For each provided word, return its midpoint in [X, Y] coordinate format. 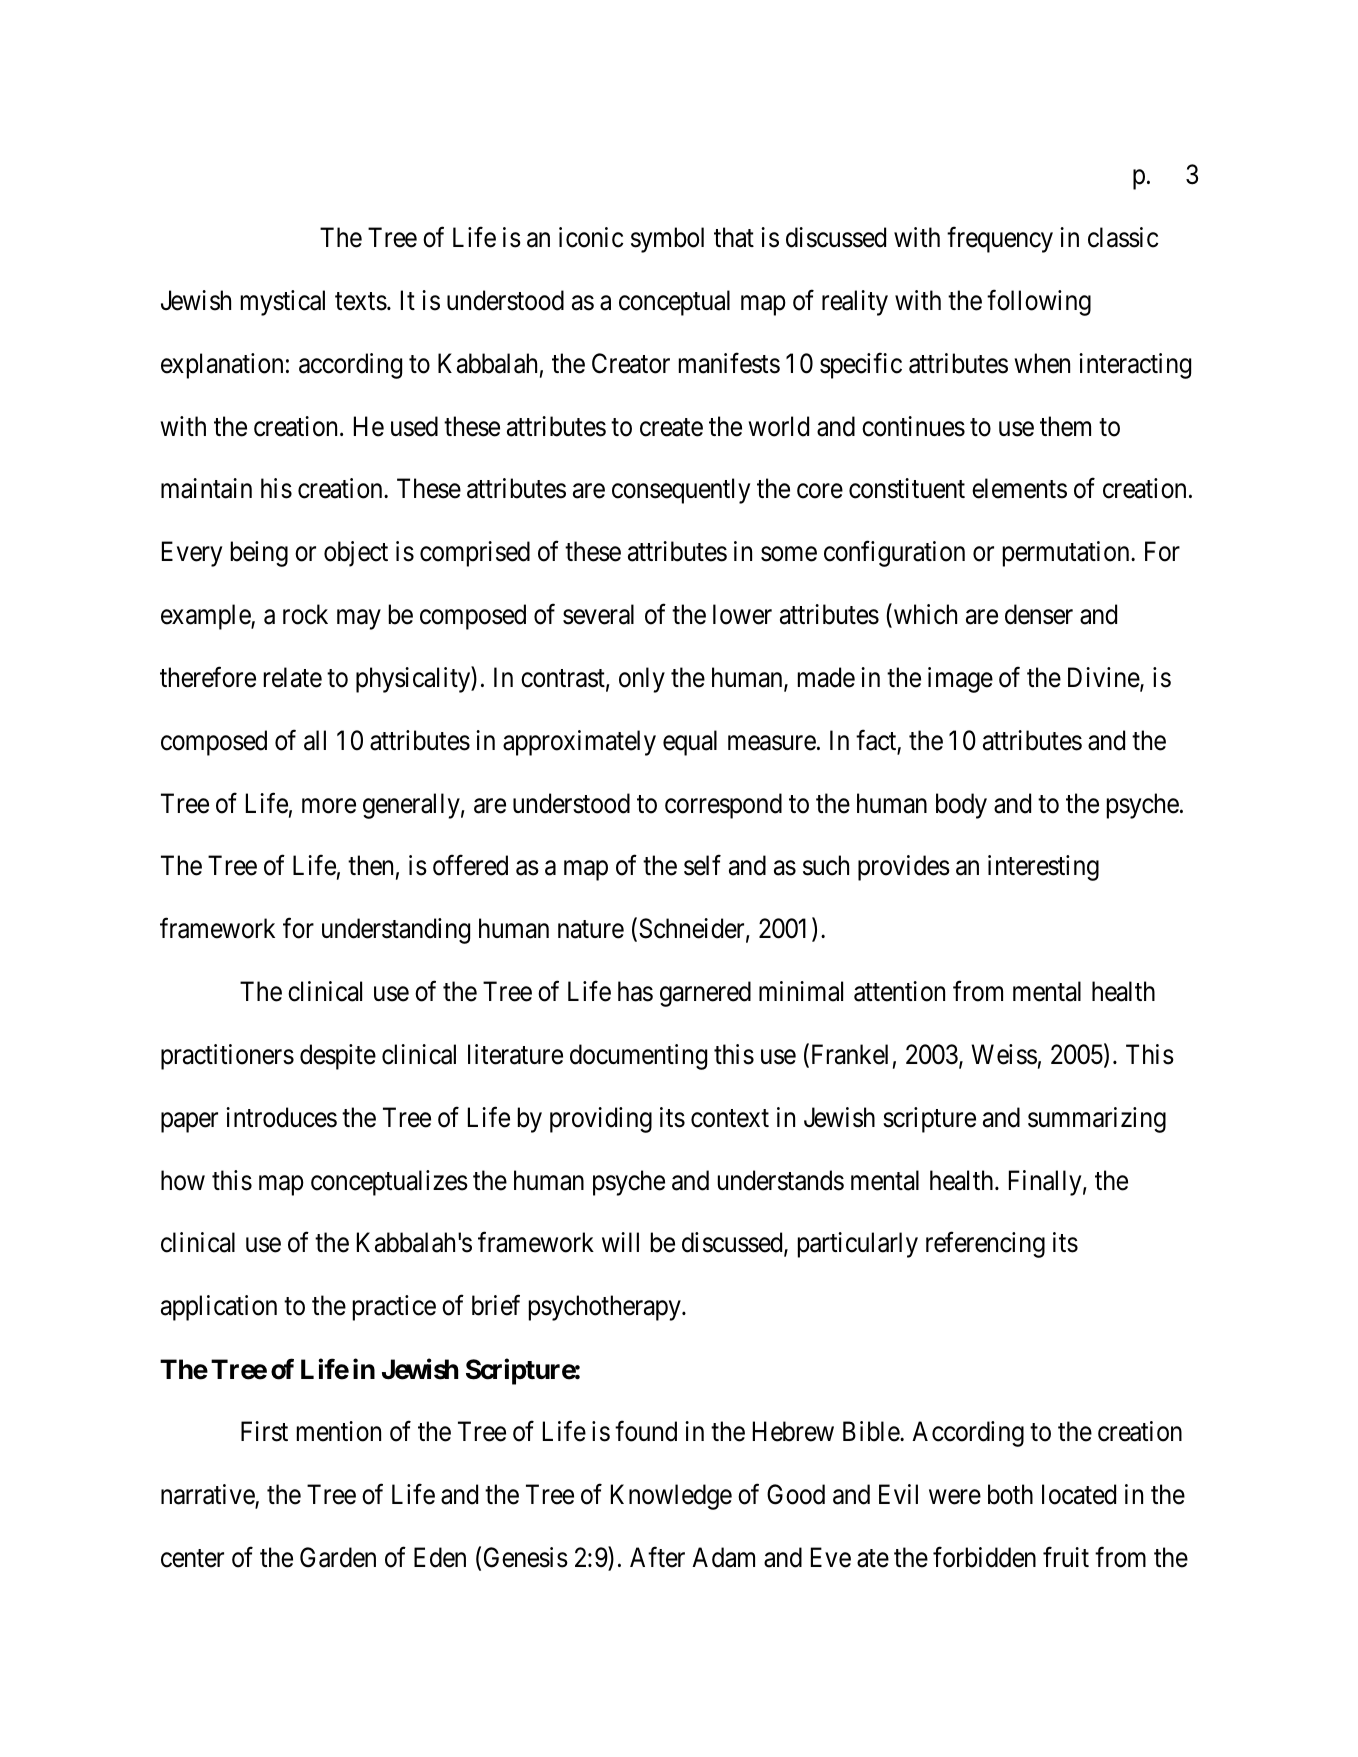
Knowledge [671, 1497]
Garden [338, 1557]
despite [338, 1057]
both [1010, 1494]
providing [601, 1120]
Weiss [1004, 1054]
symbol [667, 240]
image [960, 680]
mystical [283, 303]
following [1039, 303]
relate [293, 677]
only [642, 680]
